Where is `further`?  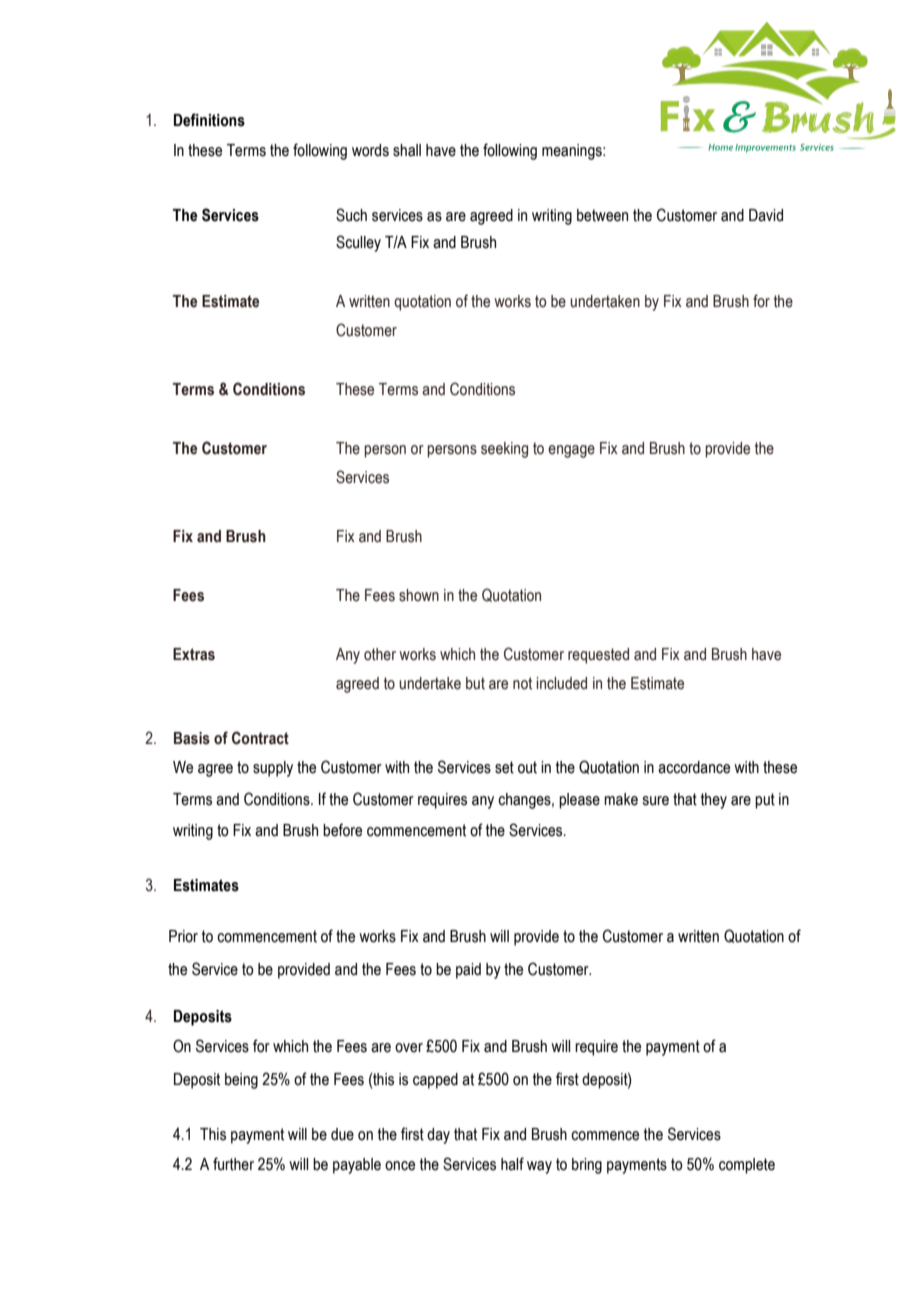
further is located at coordinates (233, 1164).
